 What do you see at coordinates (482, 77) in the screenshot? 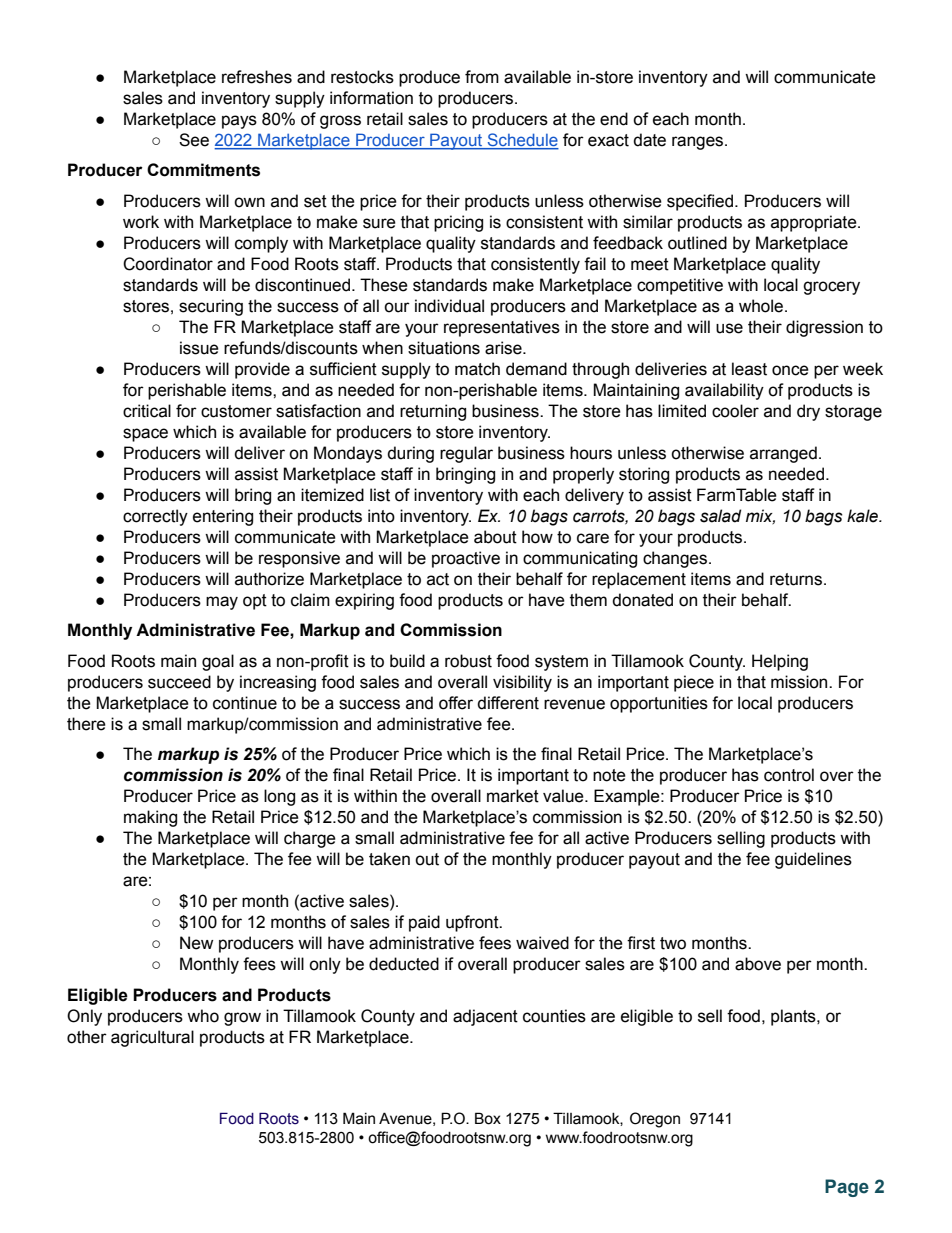
I see `from` at bounding box center [482, 77].
